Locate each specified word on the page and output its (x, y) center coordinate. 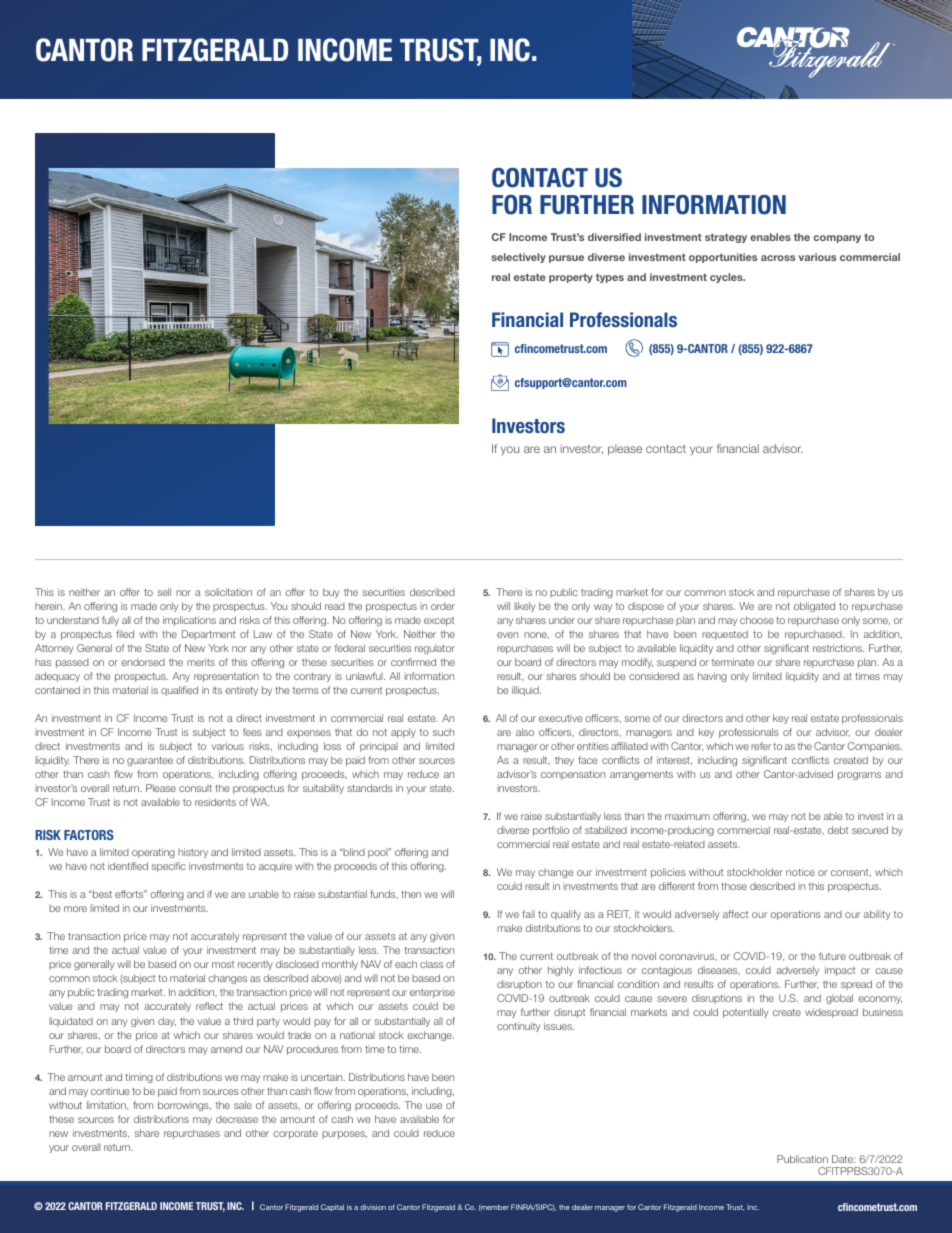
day (167, 1022)
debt (838, 830)
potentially (745, 1013)
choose (757, 620)
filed (125, 634)
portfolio (551, 831)
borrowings (184, 1106)
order (443, 606)
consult (195, 788)
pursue (566, 259)
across (778, 258)
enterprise (432, 993)
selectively (519, 258)
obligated (814, 607)
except (439, 621)
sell (164, 592)
